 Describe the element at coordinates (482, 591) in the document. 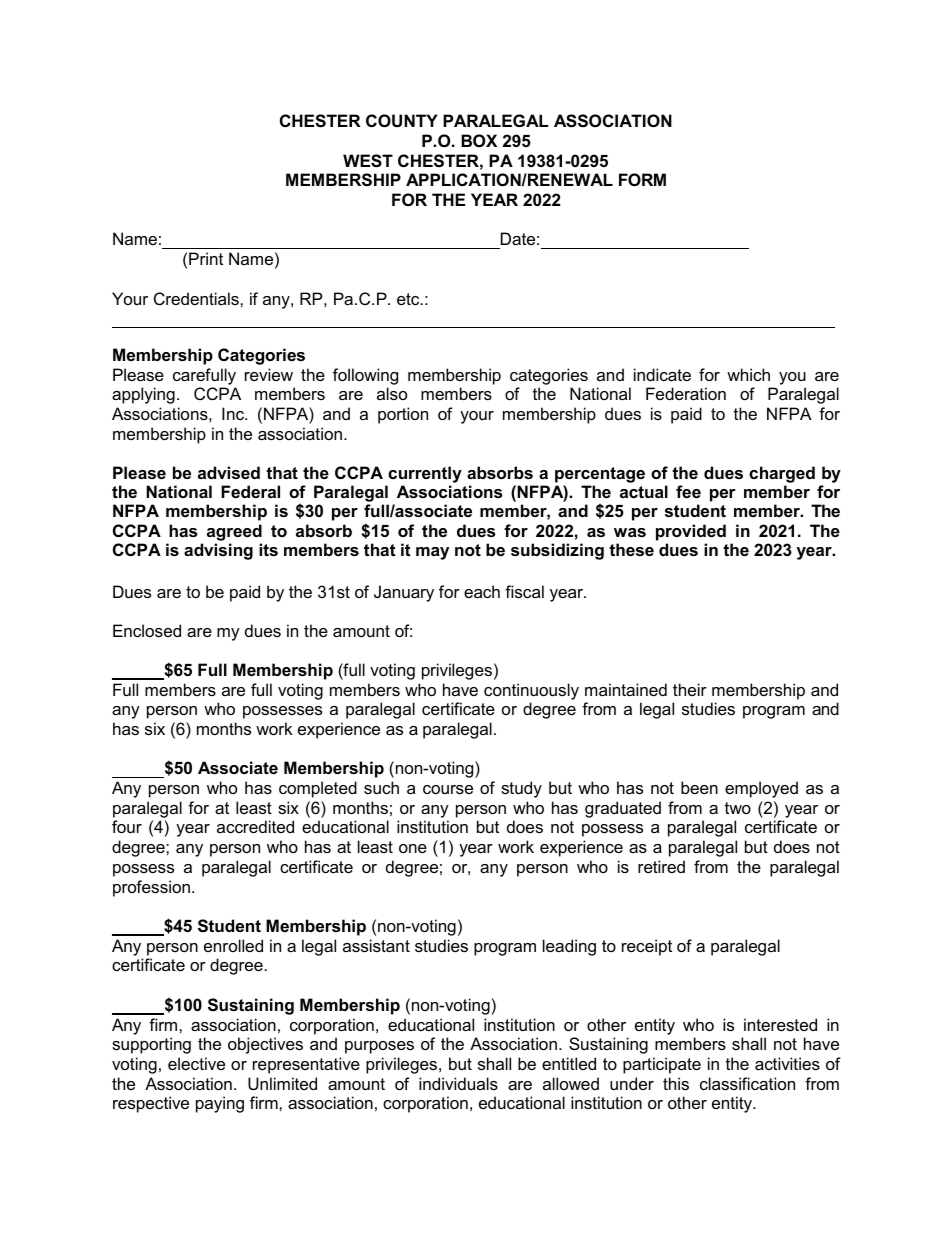

I see `each` at that location.
